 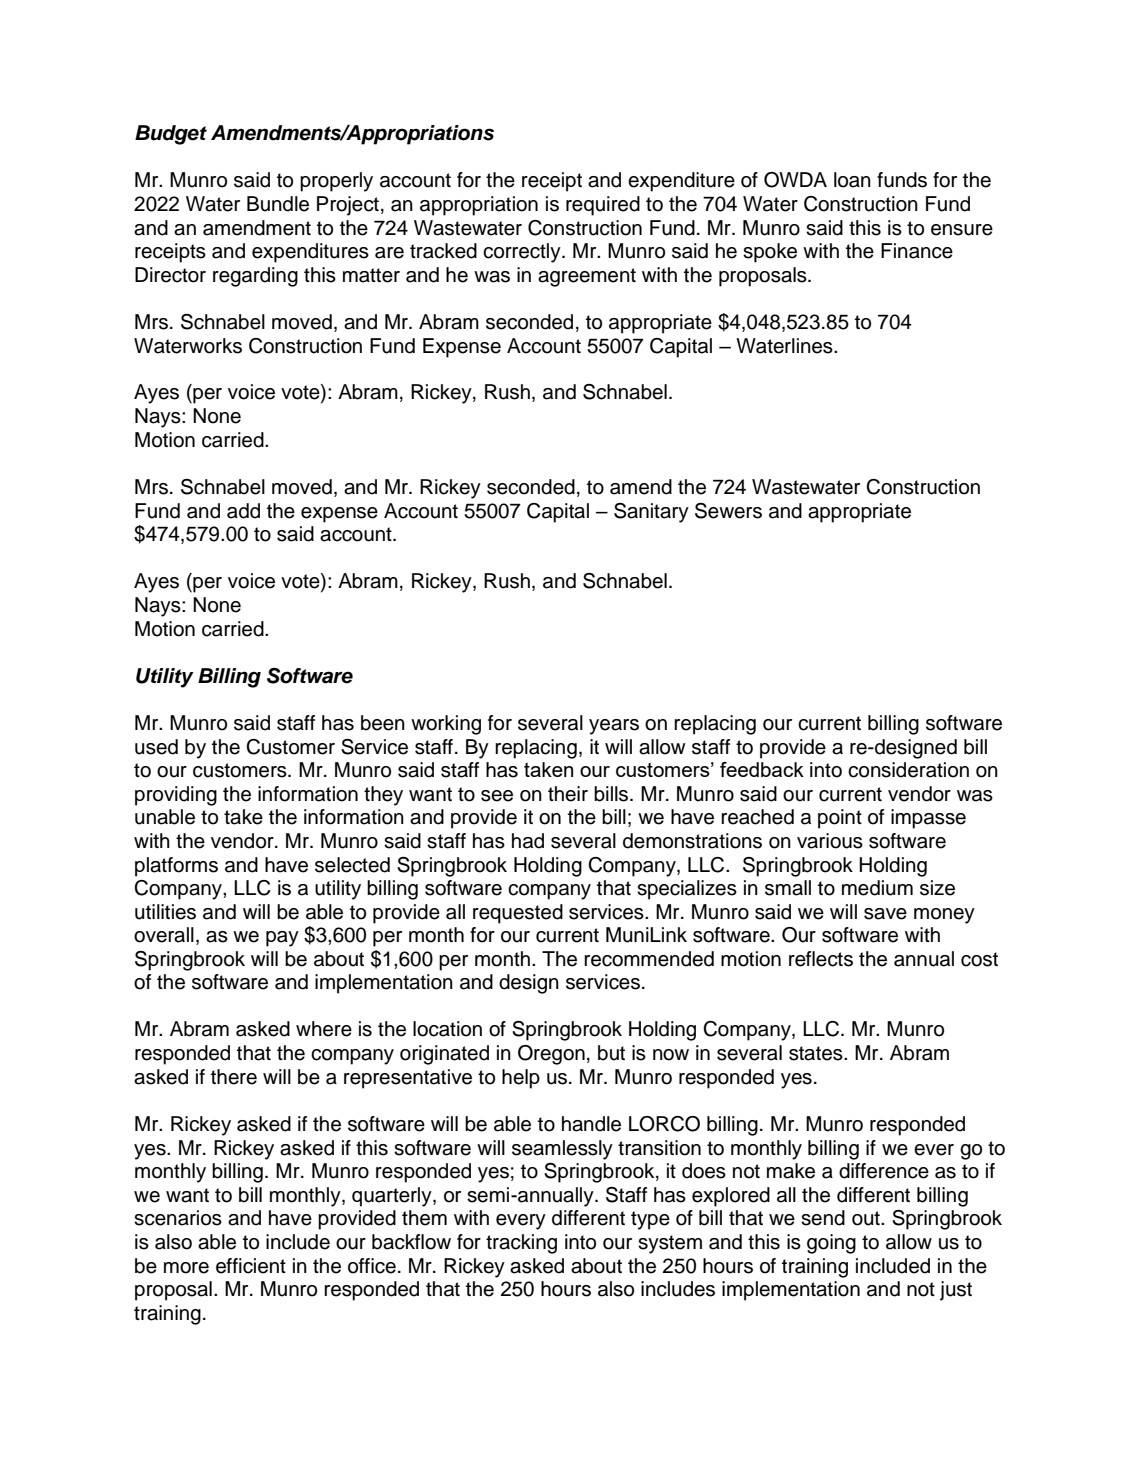 I want to click on Bundle, so click(x=278, y=204).
